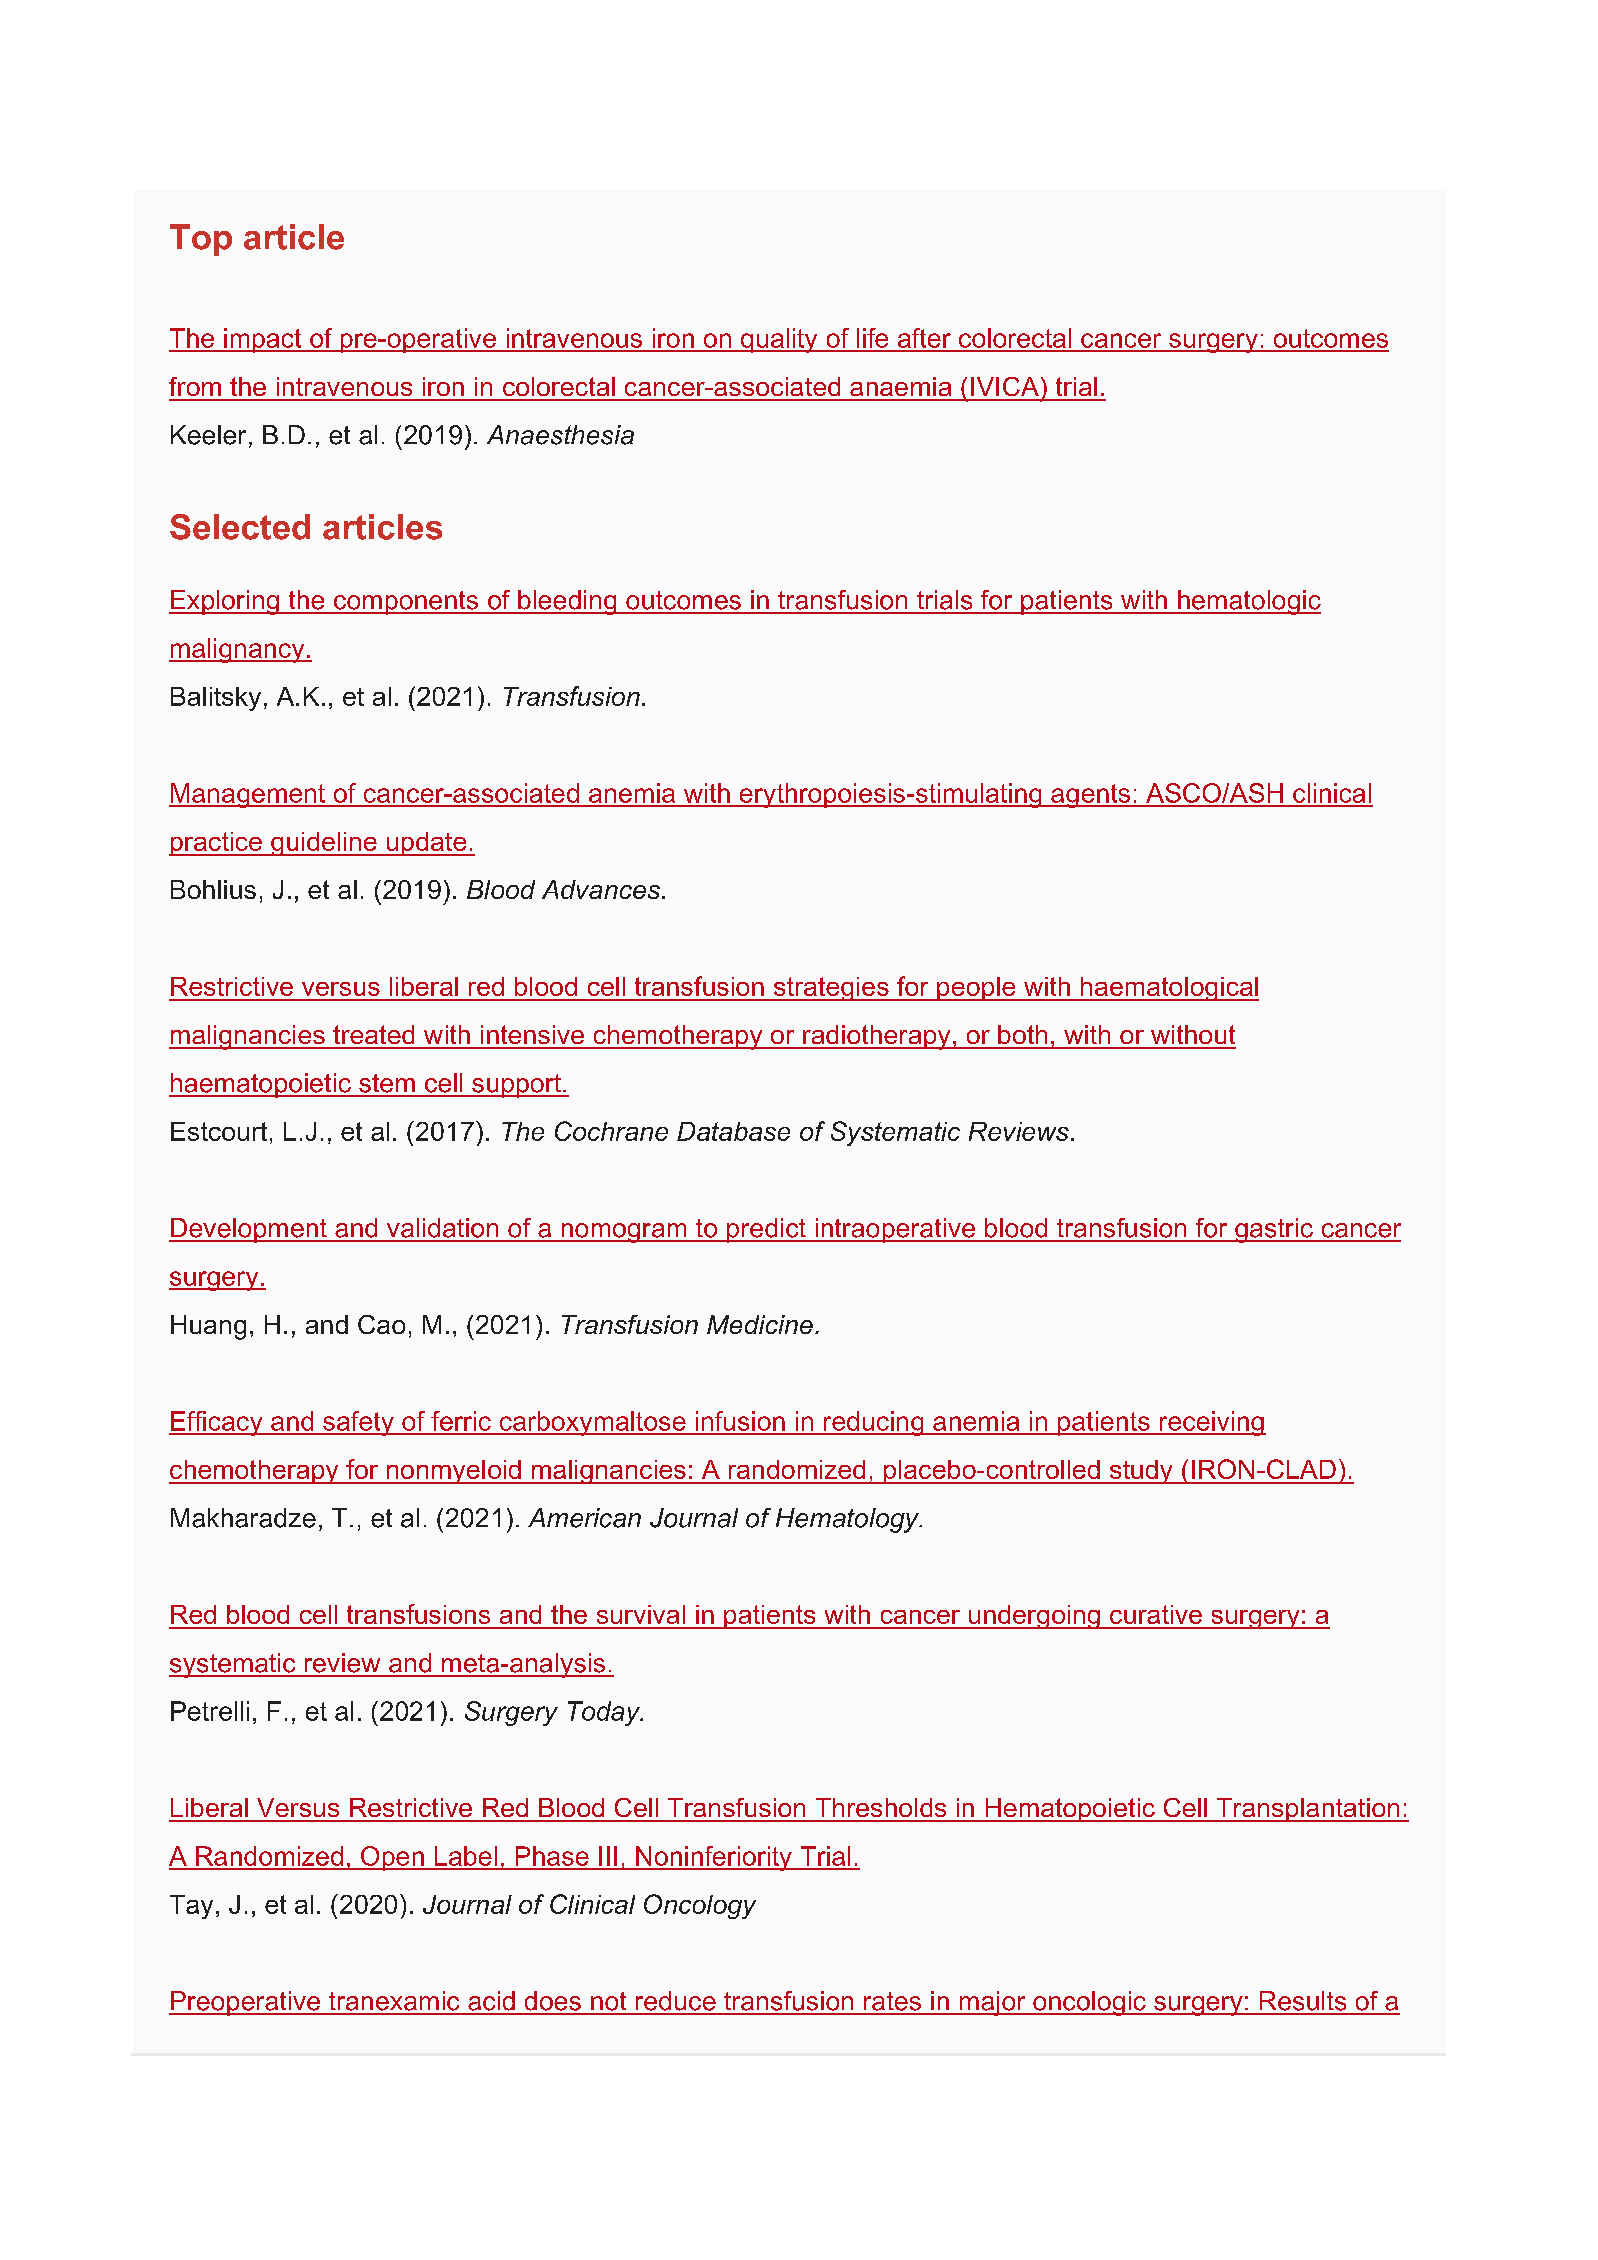 The width and height of the screenshot is (1598, 2260). What do you see at coordinates (779, 340) in the screenshot?
I see `quality` at bounding box center [779, 340].
